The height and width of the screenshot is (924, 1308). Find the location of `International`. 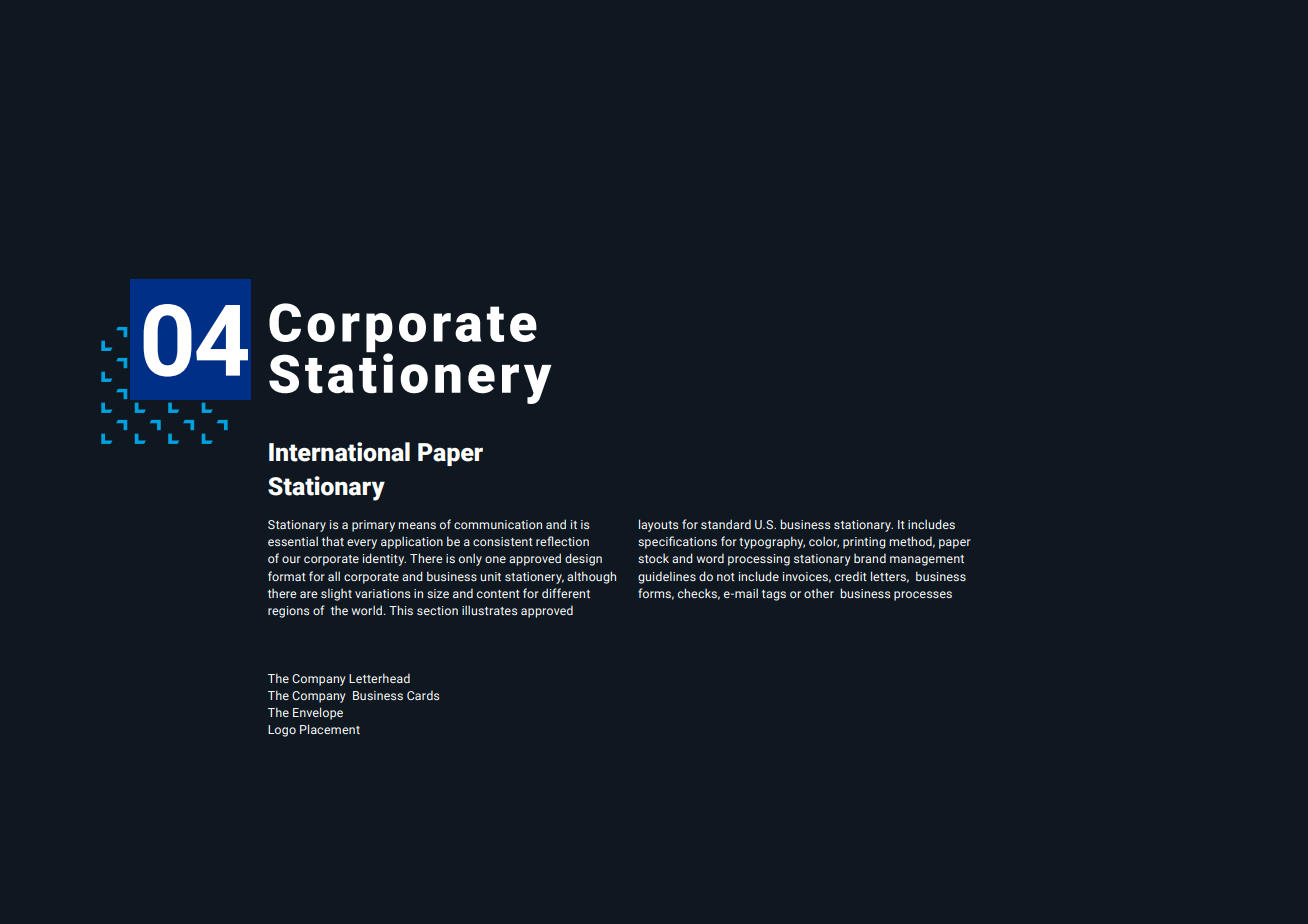

International is located at coordinates (339, 452).
